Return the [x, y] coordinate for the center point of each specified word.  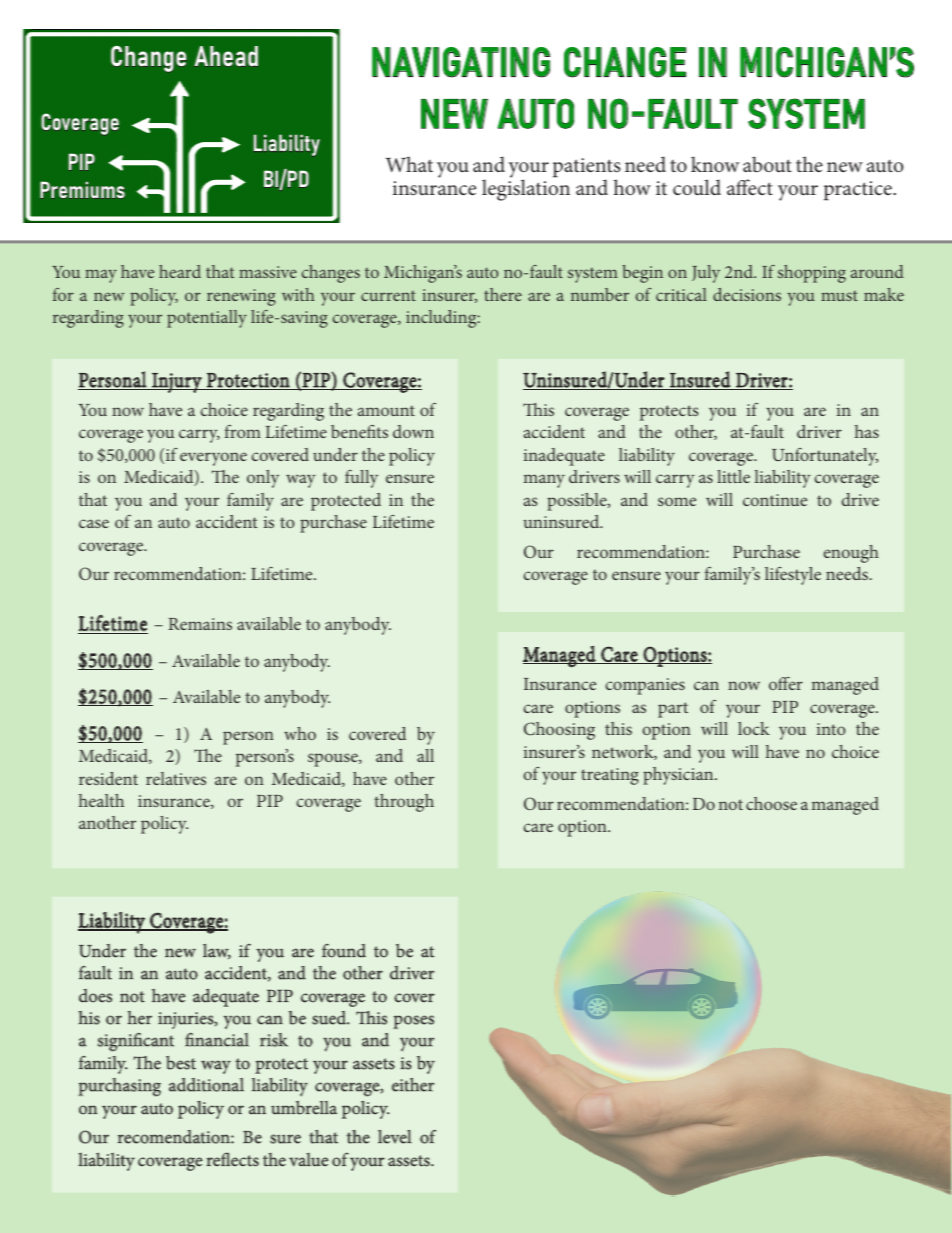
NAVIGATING [461, 62]
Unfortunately [825, 457]
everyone [213, 459]
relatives [176, 778]
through [404, 803]
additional [206, 1085]
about [767, 164]
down [413, 431]
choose [771, 803]
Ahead [226, 56]
